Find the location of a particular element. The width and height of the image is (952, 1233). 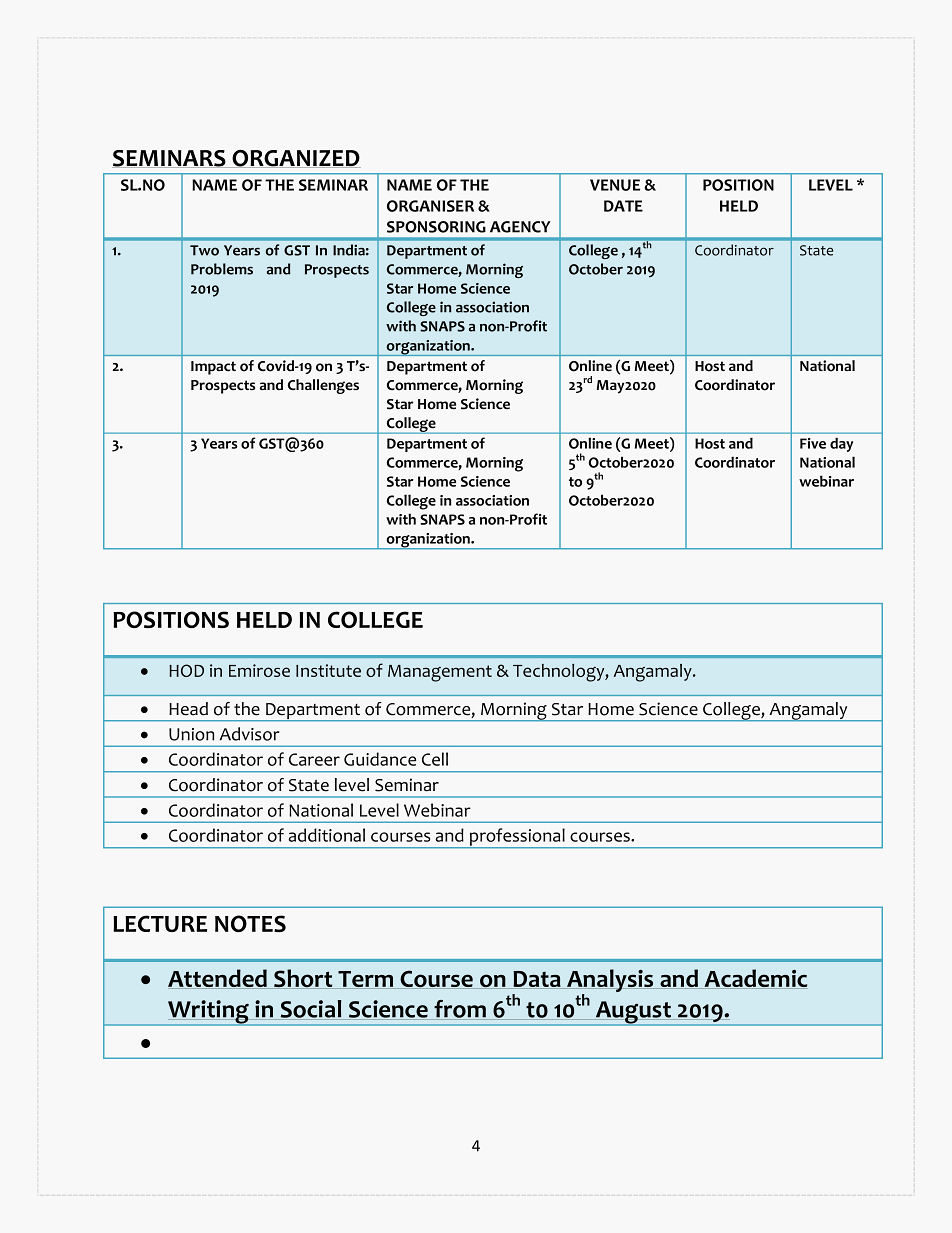

AGENCY is located at coordinates (520, 227).
